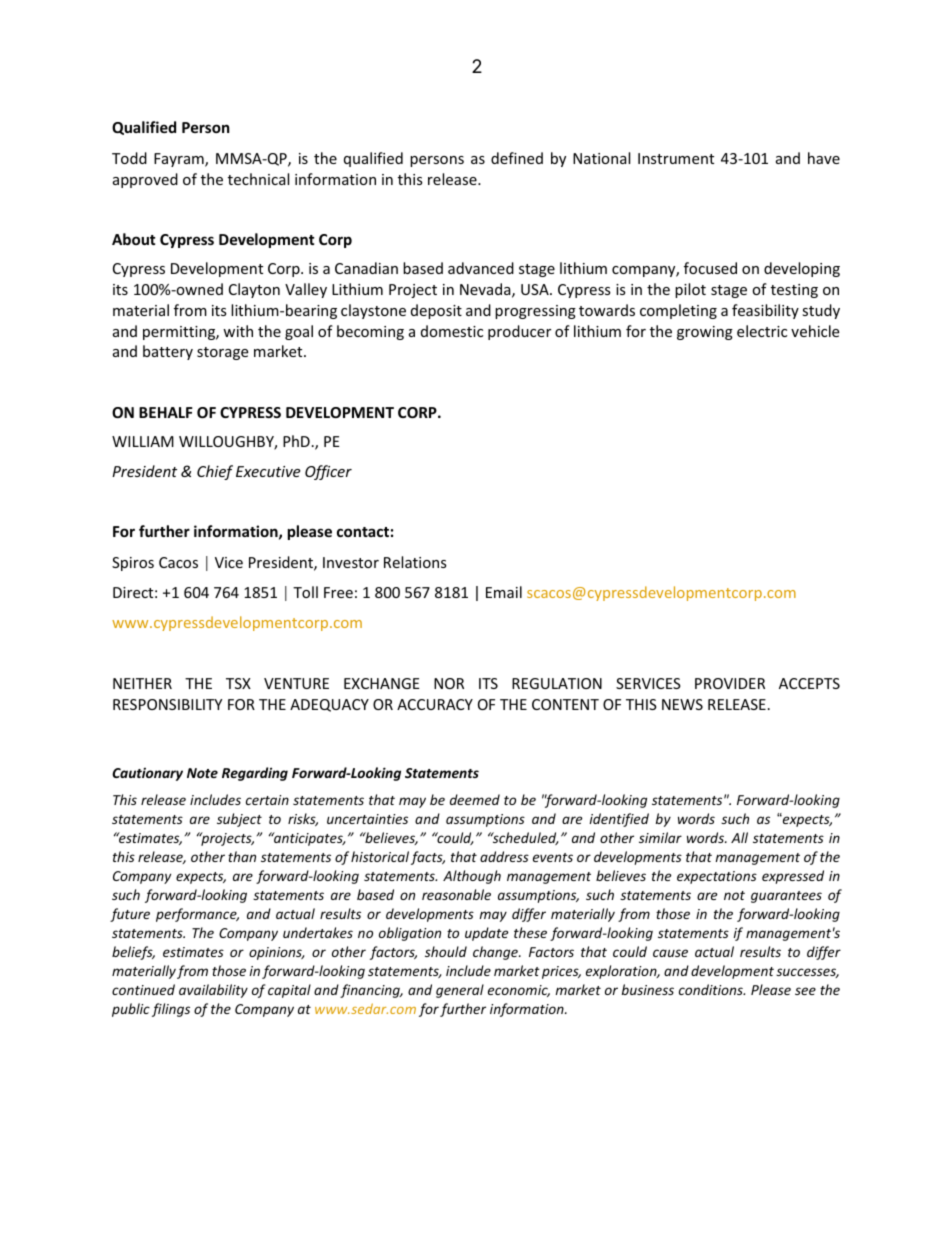 This page has height=1233, width=952. Describe the element at coordinates (460, 991) in the page. I see `general` at that location.
